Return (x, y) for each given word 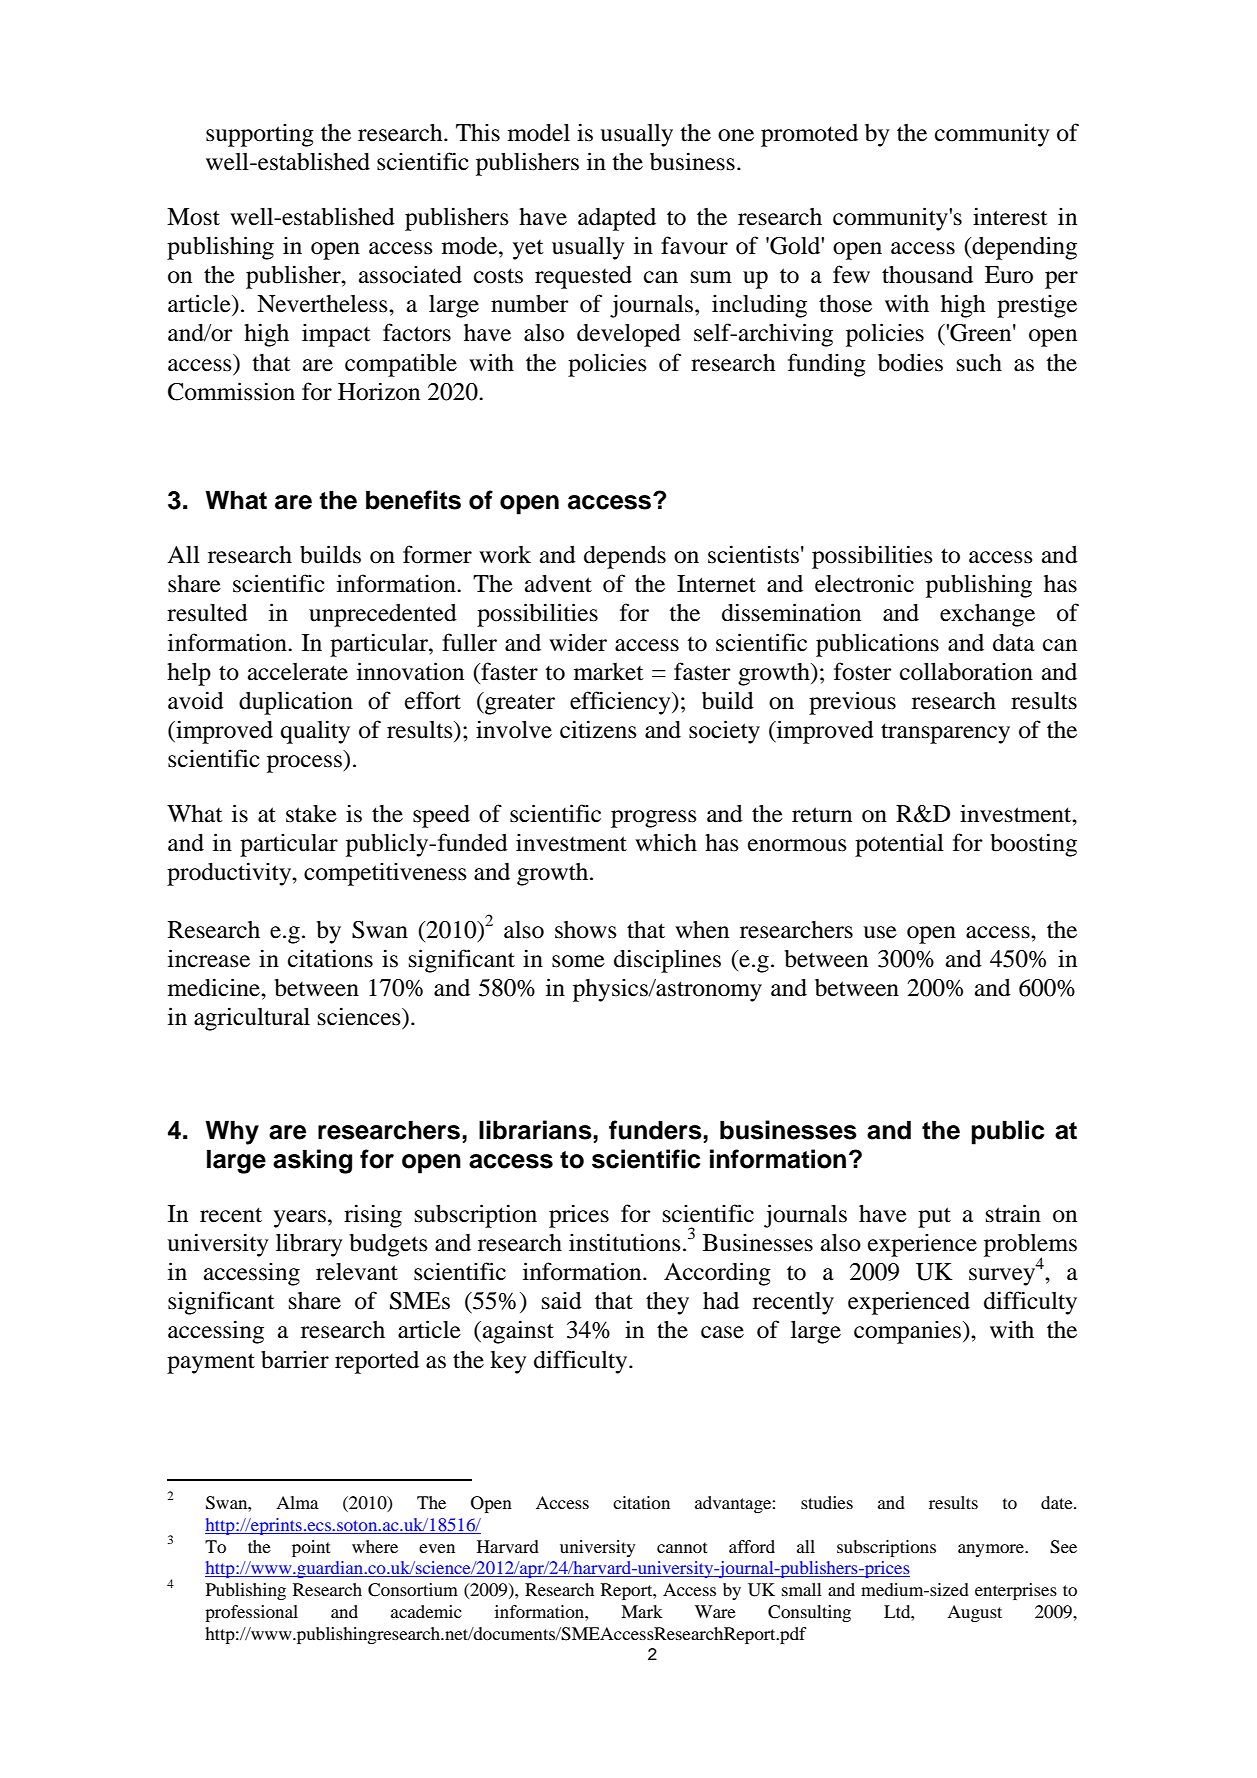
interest (1010, 216)
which (666, 842)
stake (311, 814)
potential (899, 845)
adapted (617, 219)
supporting (260, 135)
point (311, 1548)
